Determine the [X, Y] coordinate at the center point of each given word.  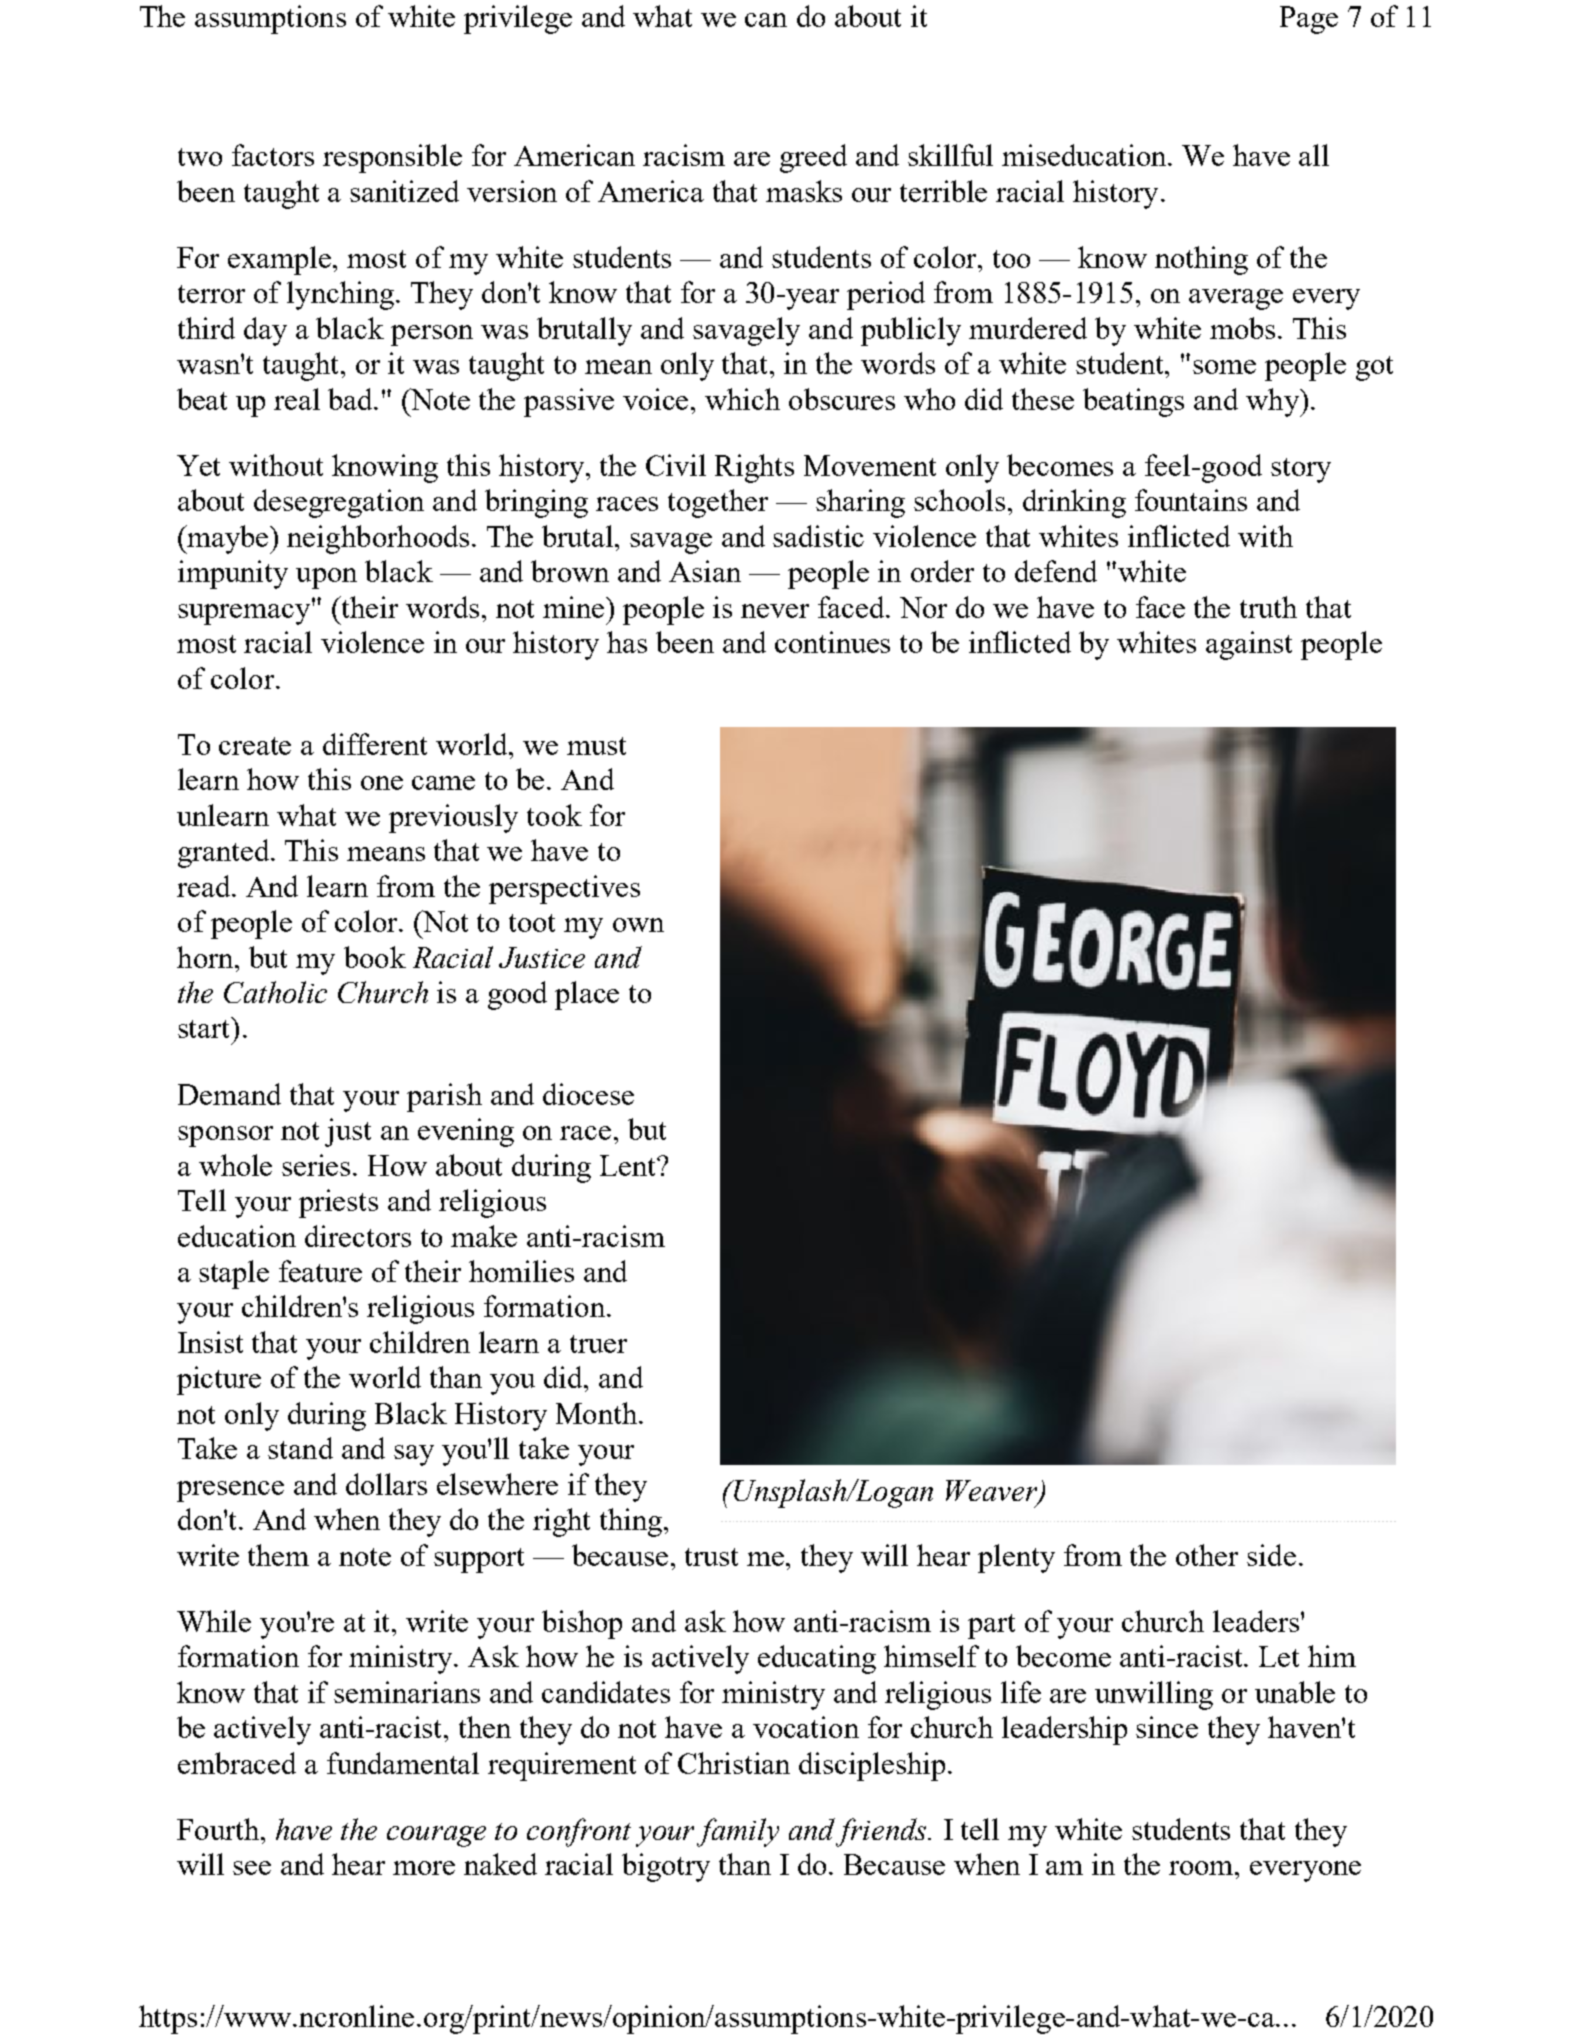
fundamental [403, 1763]
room [1202, 1868]
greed [813, 158]
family [738, 1832]
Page [1309, 20]
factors [273, 155]
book [375, 957]
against [1249, 645]
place [587, 995]
